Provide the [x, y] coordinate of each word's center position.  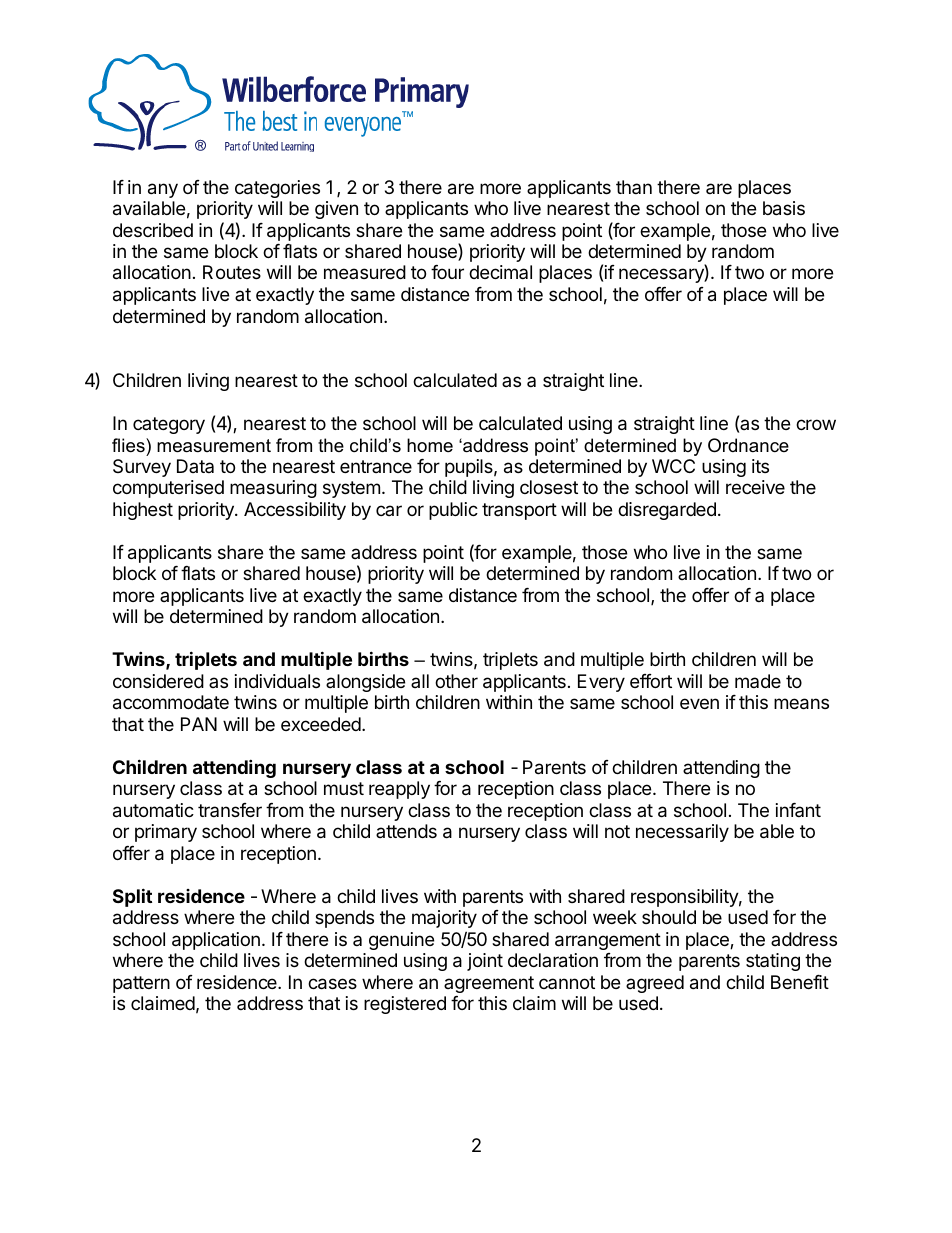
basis [784, 208]
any [163, 190]
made [758, 681]
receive [755, 487]
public [453, 511]
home [430, 445]
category [169, 425]
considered [158, 681]
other [456, 681]
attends [406, 831]
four [447, 272]
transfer [230, 810]
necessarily [682, 833]
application [216, 941]
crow [816, 424]
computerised [168, 489]
